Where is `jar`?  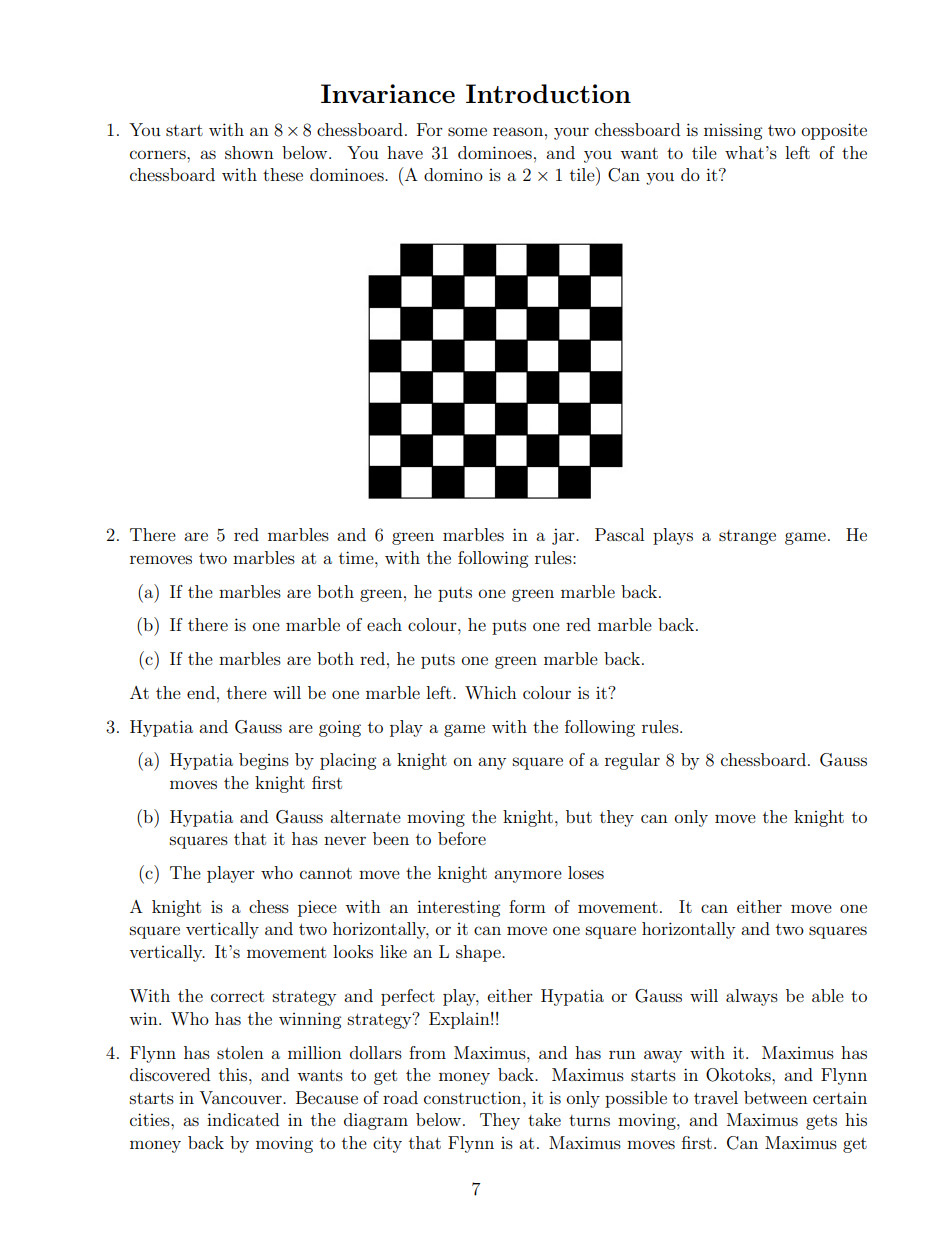 jar is located at coordinates (564, 536).
